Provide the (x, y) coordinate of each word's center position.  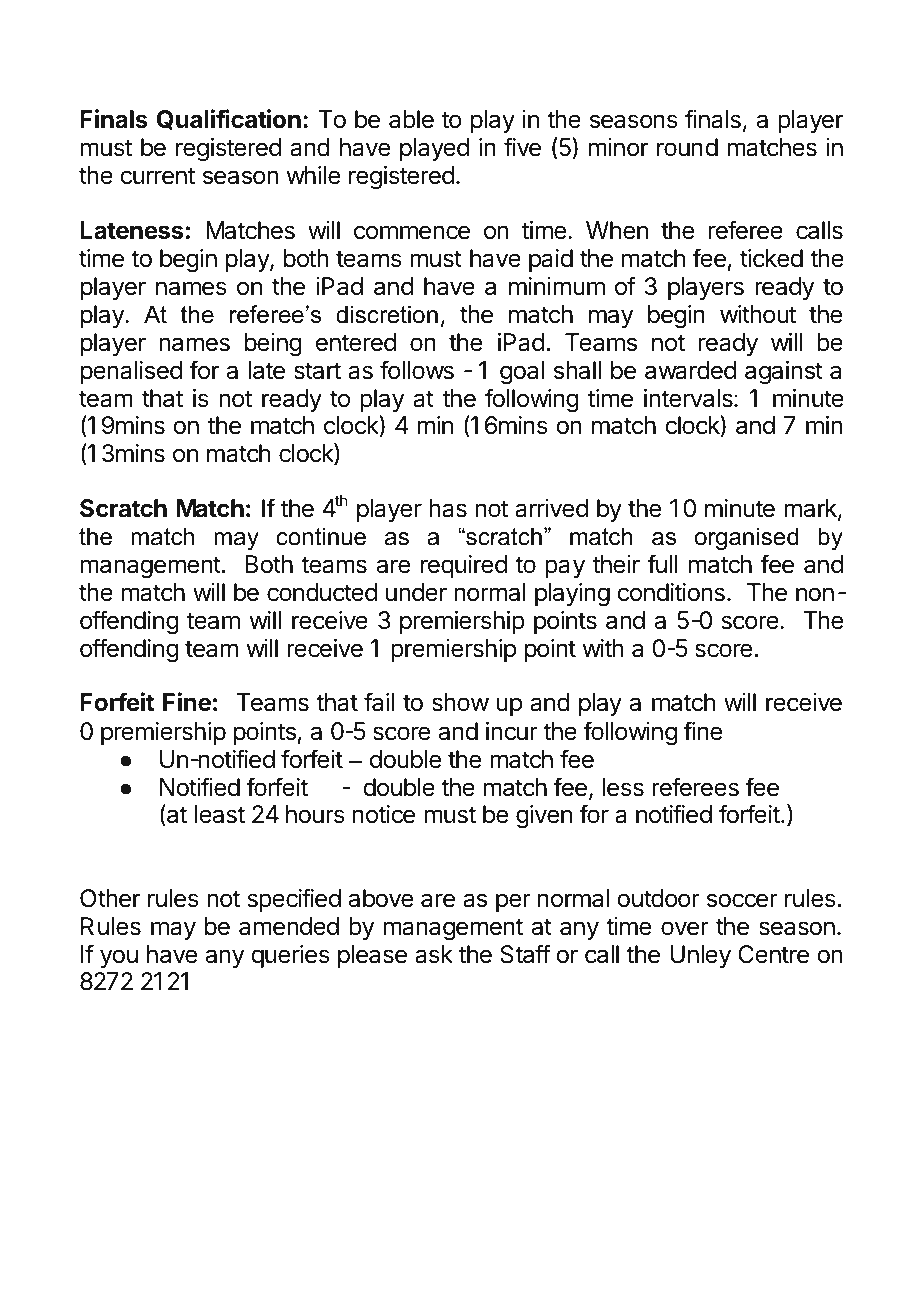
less (623, 787)
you (119, 958)
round (687, 147)
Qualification (229, 119)
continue (321, 536)
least (220, 814)
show (460, 702)
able (411, 119)
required (464, 566)
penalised (131, 372)
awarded (690, 370)
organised (747, 538)
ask (434, 954)
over (685, 928)
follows (417, 370)
